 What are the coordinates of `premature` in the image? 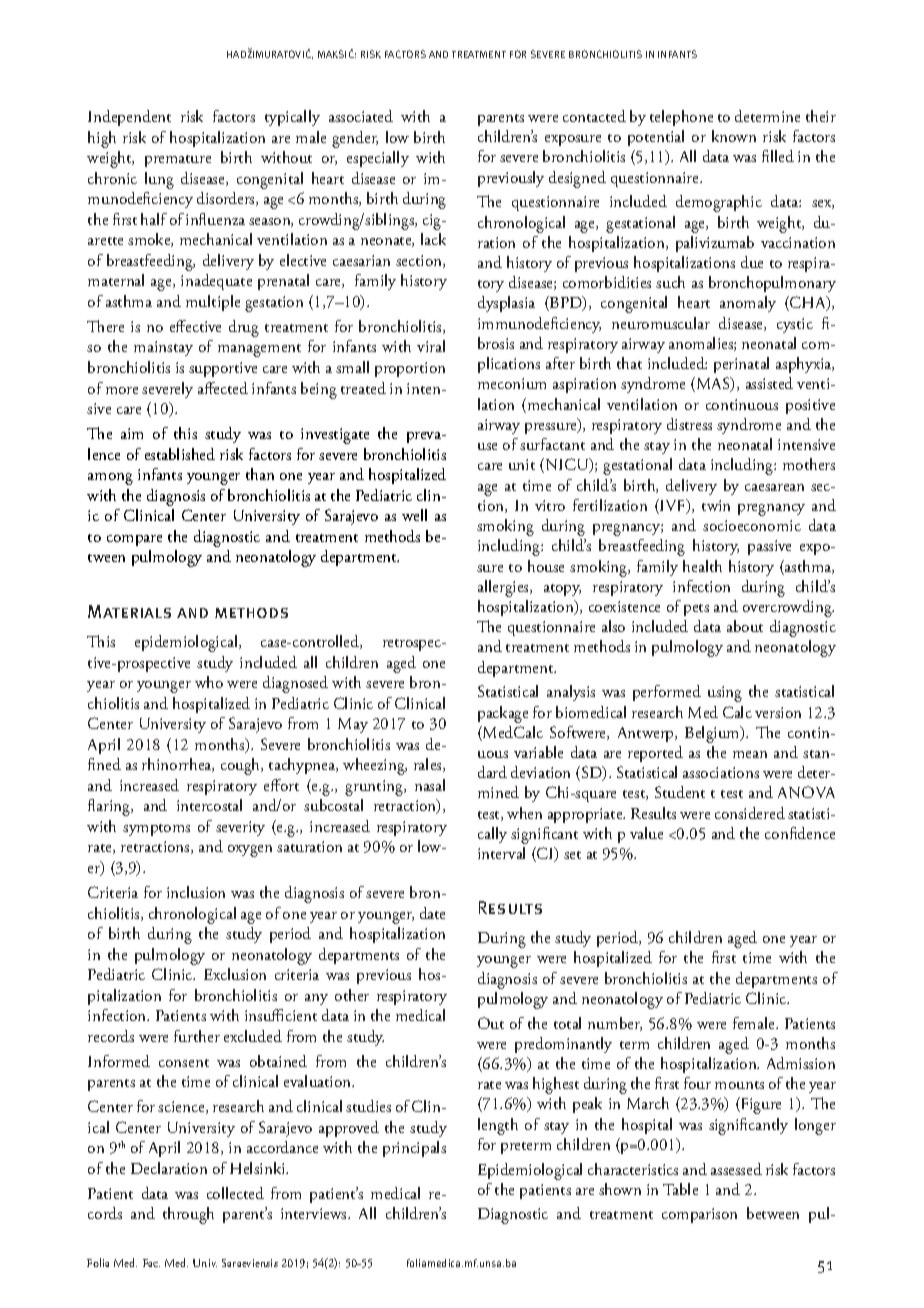 It's located at (178, 161).
